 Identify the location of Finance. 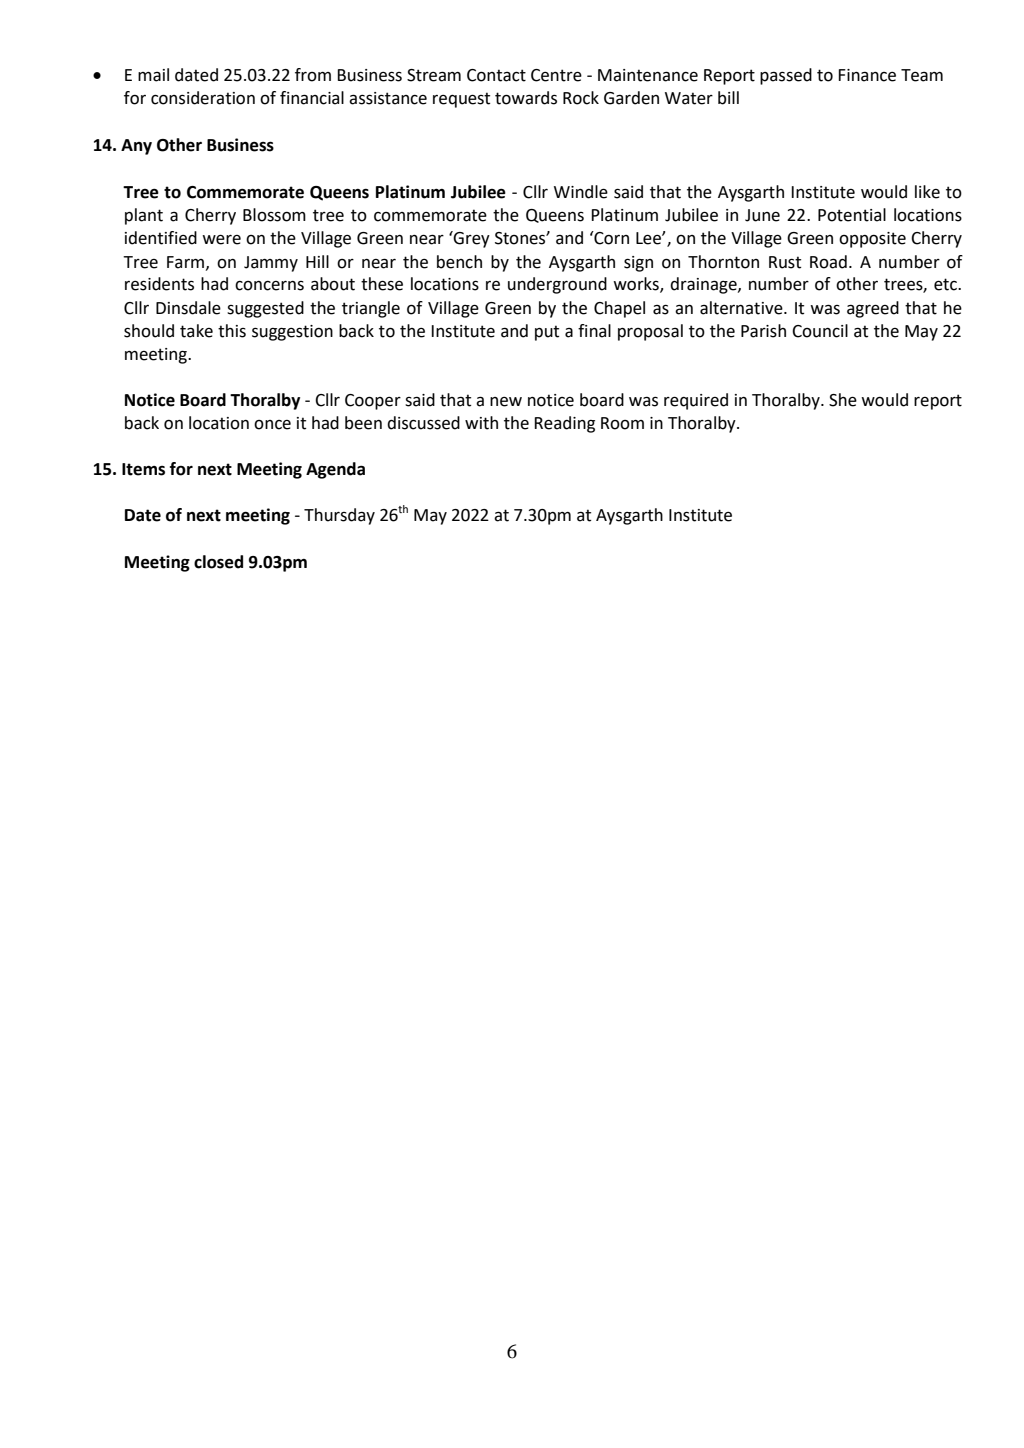
(867, 75).
